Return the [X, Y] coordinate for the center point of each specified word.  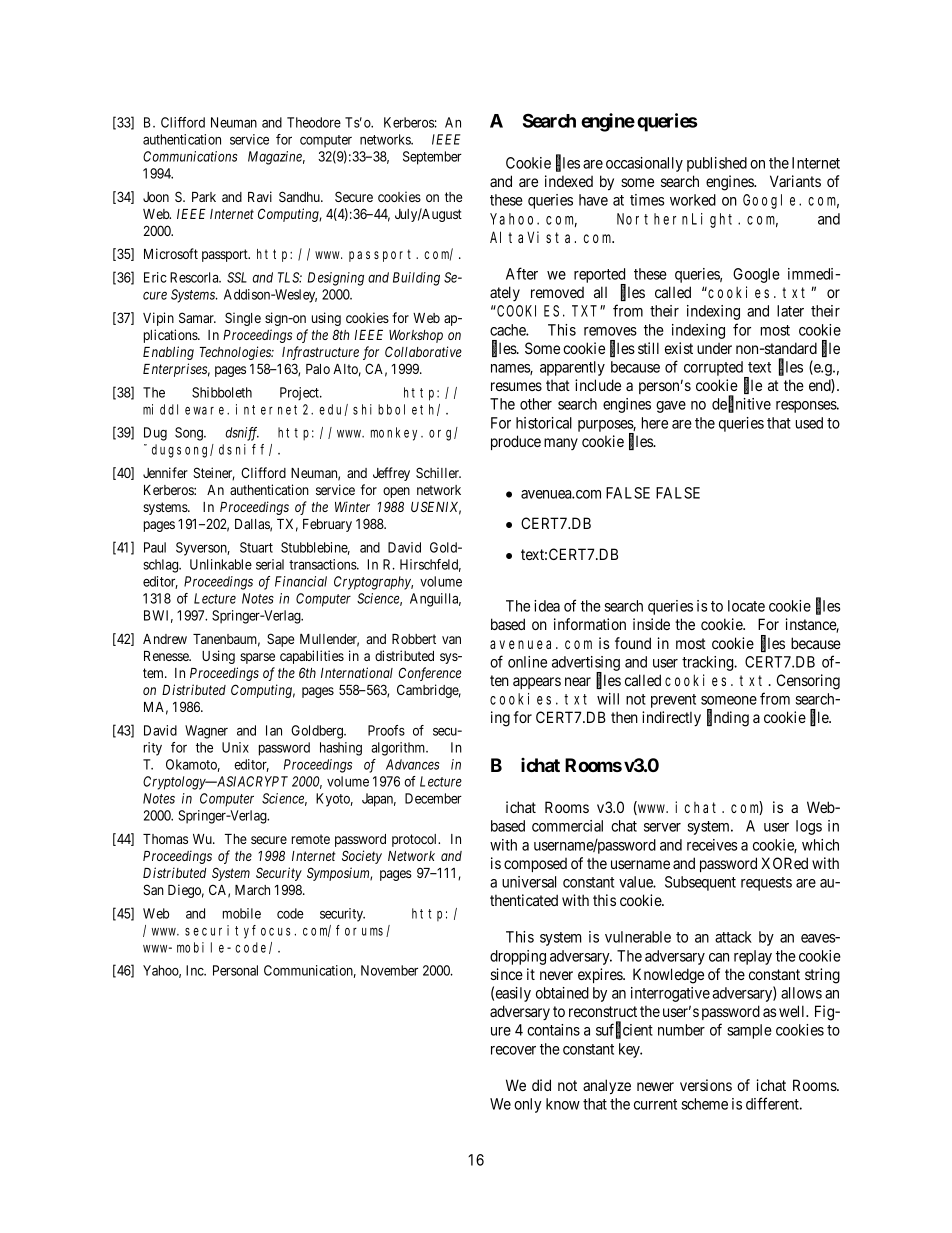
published [717, 164]
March [252, 890]
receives [712, 845]
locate [746, 606]
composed [535, 865]
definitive [741, 405]
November [389, 970]
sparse [257, 658]
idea [547, 606]
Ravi [260, 196]
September [432, 158]
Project [300, 394]
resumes [516, 386]
